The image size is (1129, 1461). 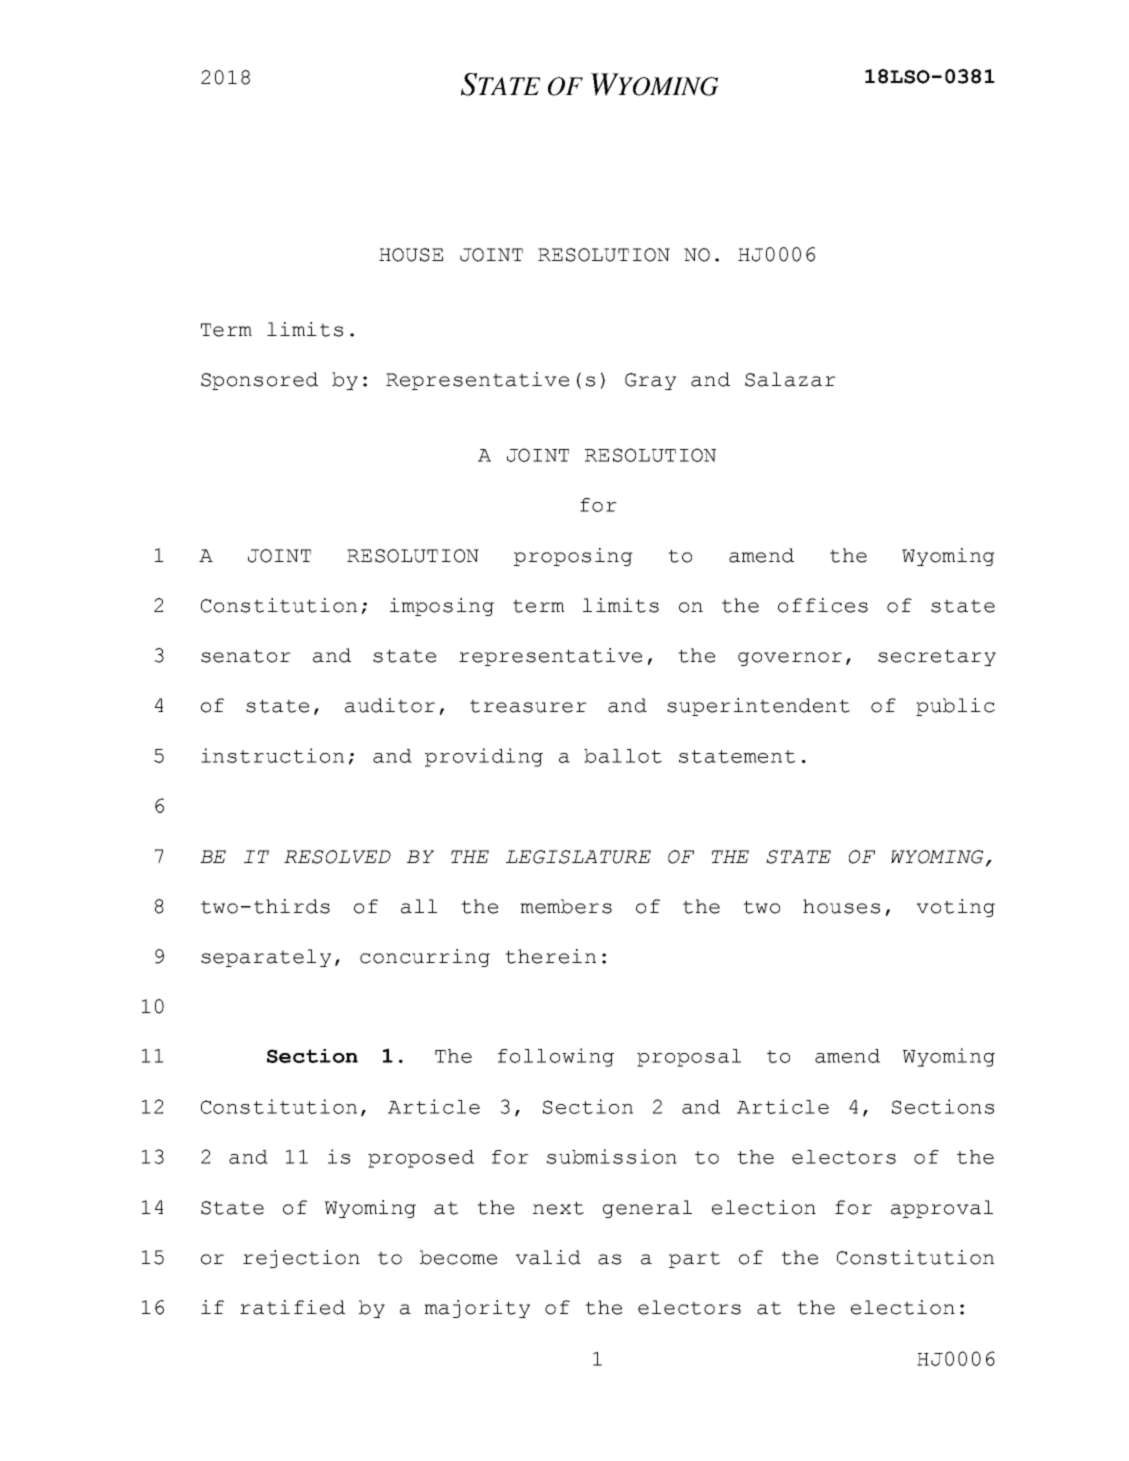 I want to click on Sponsored, so click(x=259, y=381).
